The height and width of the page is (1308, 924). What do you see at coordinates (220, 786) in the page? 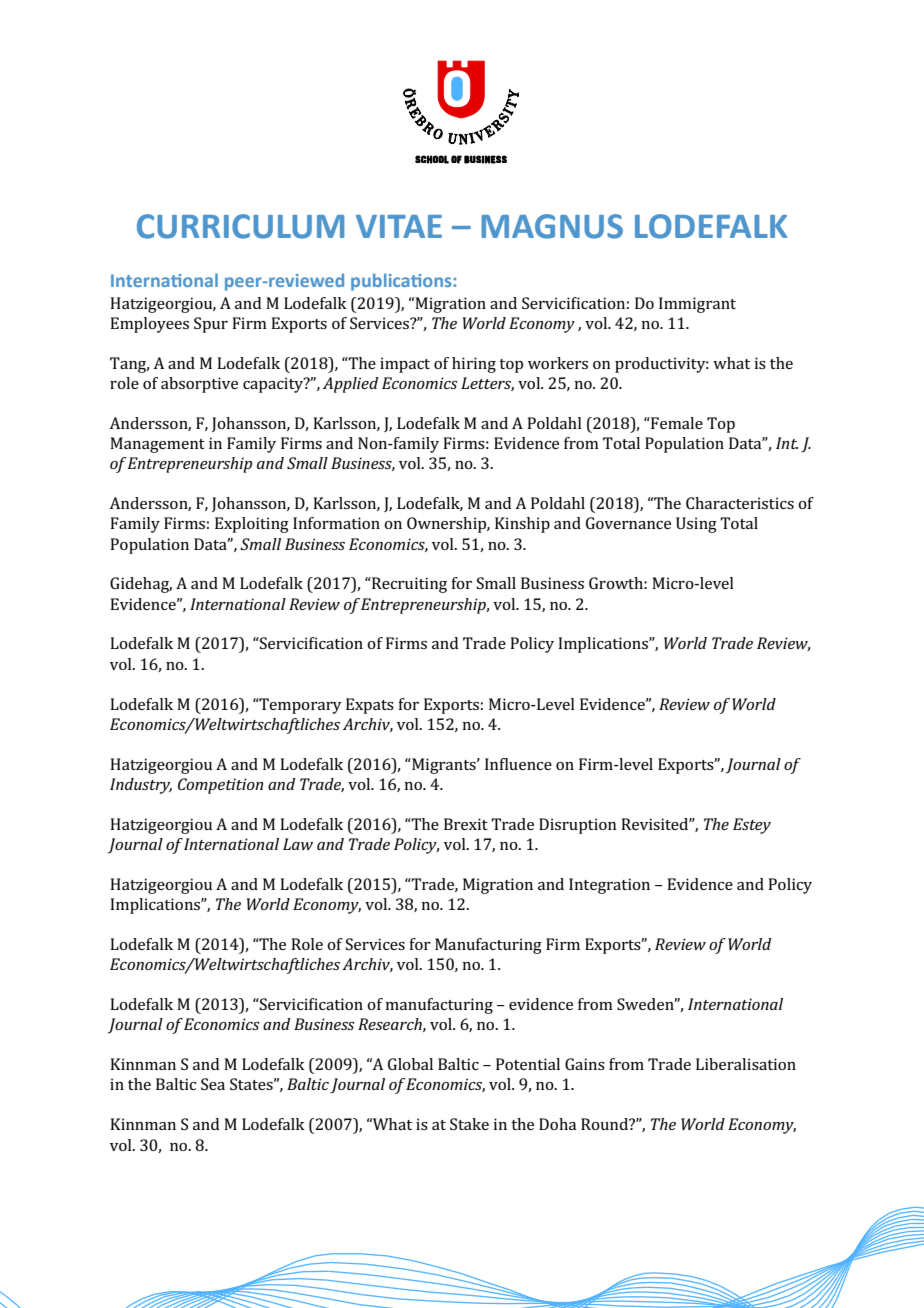
I see `Competition` at bounding box center [220, 786].
